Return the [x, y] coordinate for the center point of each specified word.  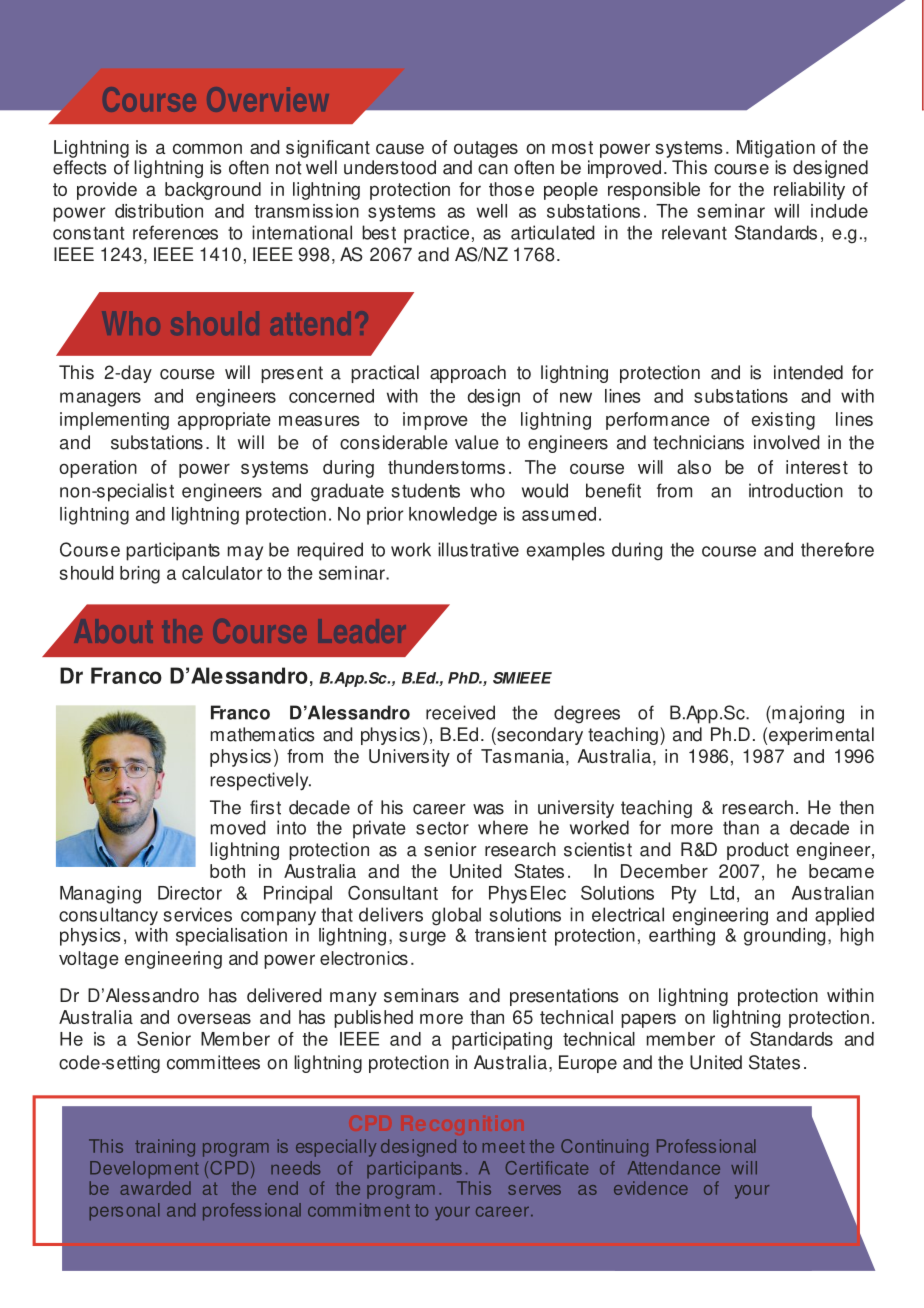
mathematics [263, 734]
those [511, 189]
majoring [807, 714]
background [213, 191]
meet [504, 1146]
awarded [155, 1188]
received [460, 712]
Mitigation [776, 149]
